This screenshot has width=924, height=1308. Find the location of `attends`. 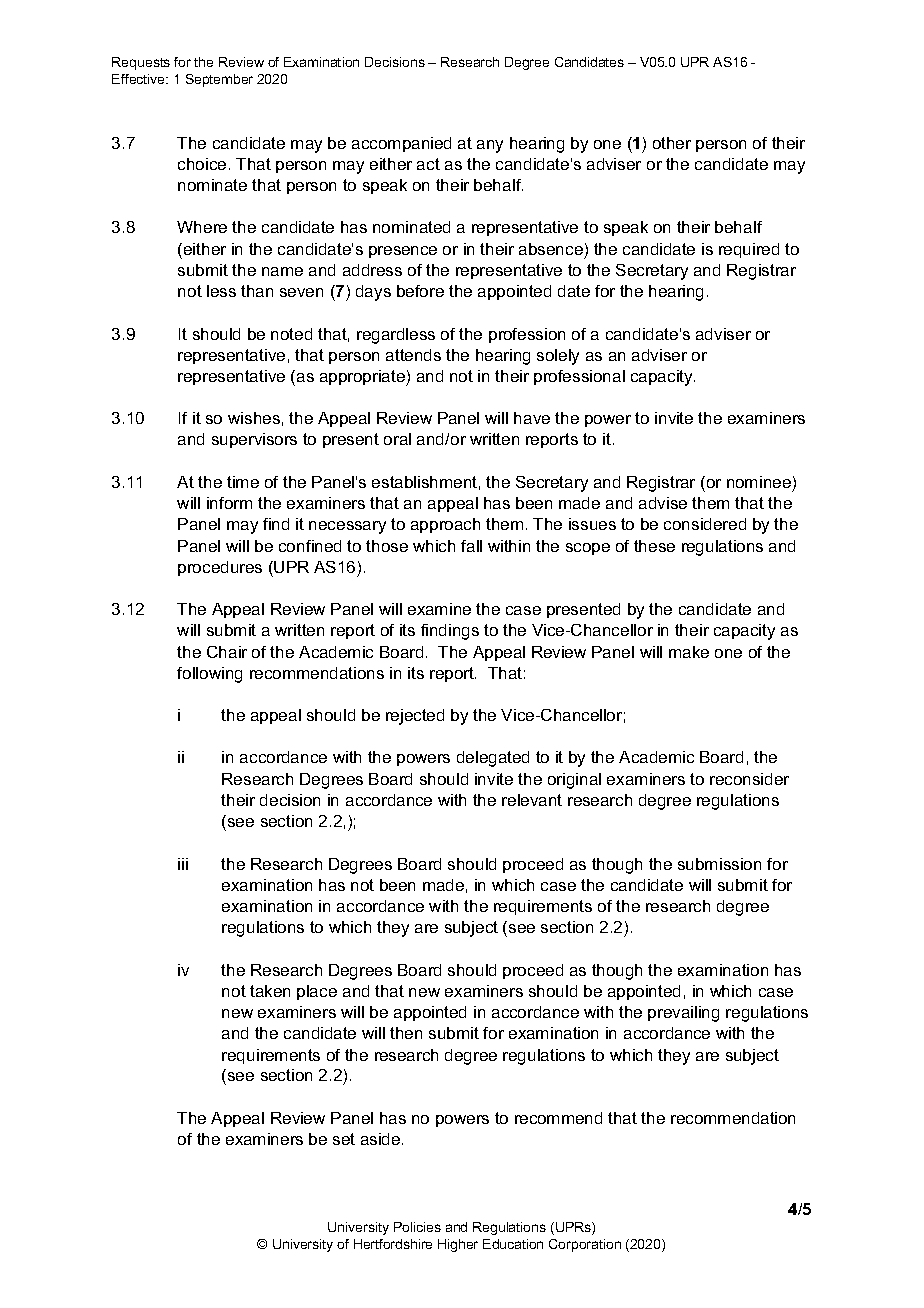

attends is located at coordinates (413, 355).
